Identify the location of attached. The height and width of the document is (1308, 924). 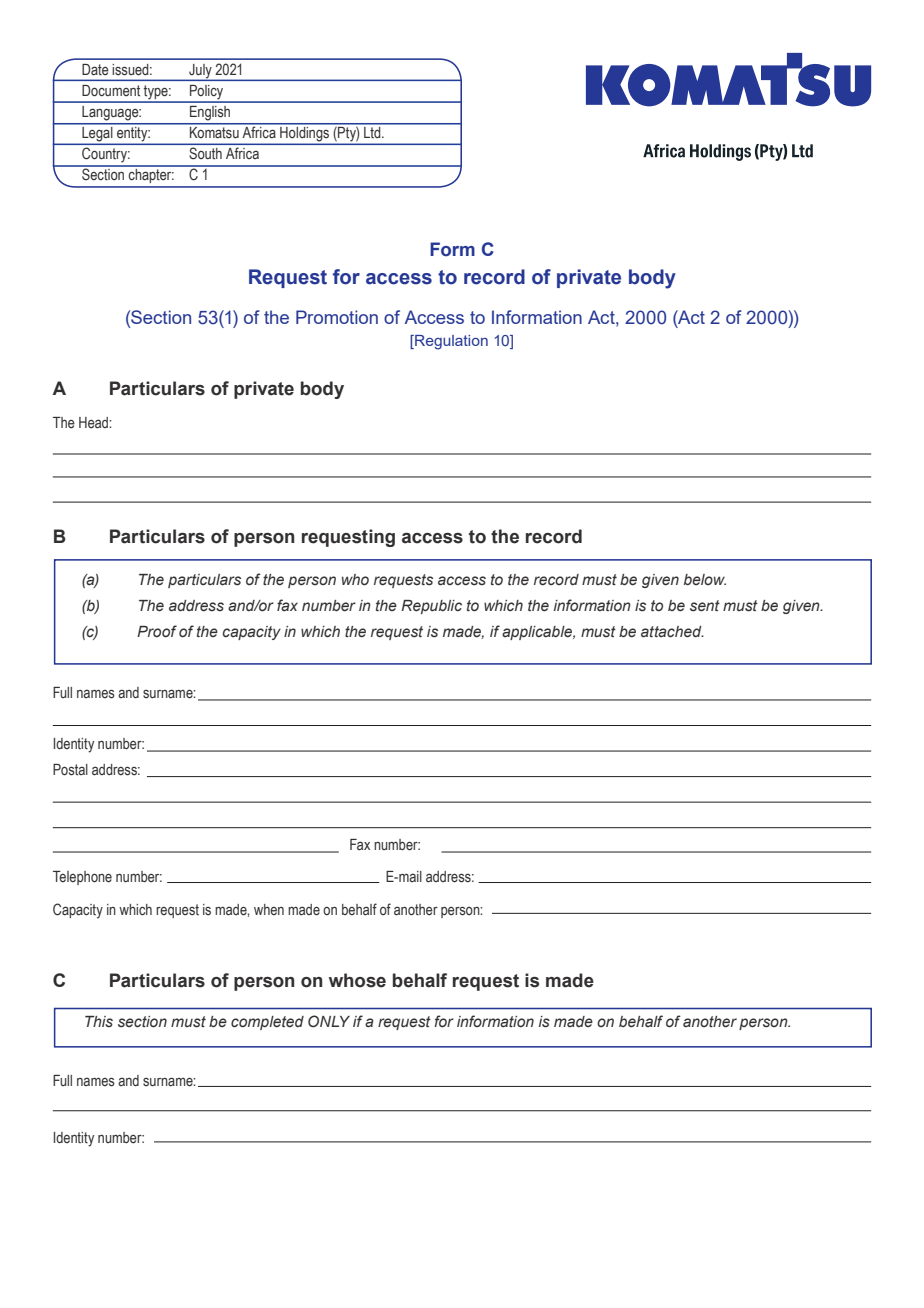
(672, 632).
